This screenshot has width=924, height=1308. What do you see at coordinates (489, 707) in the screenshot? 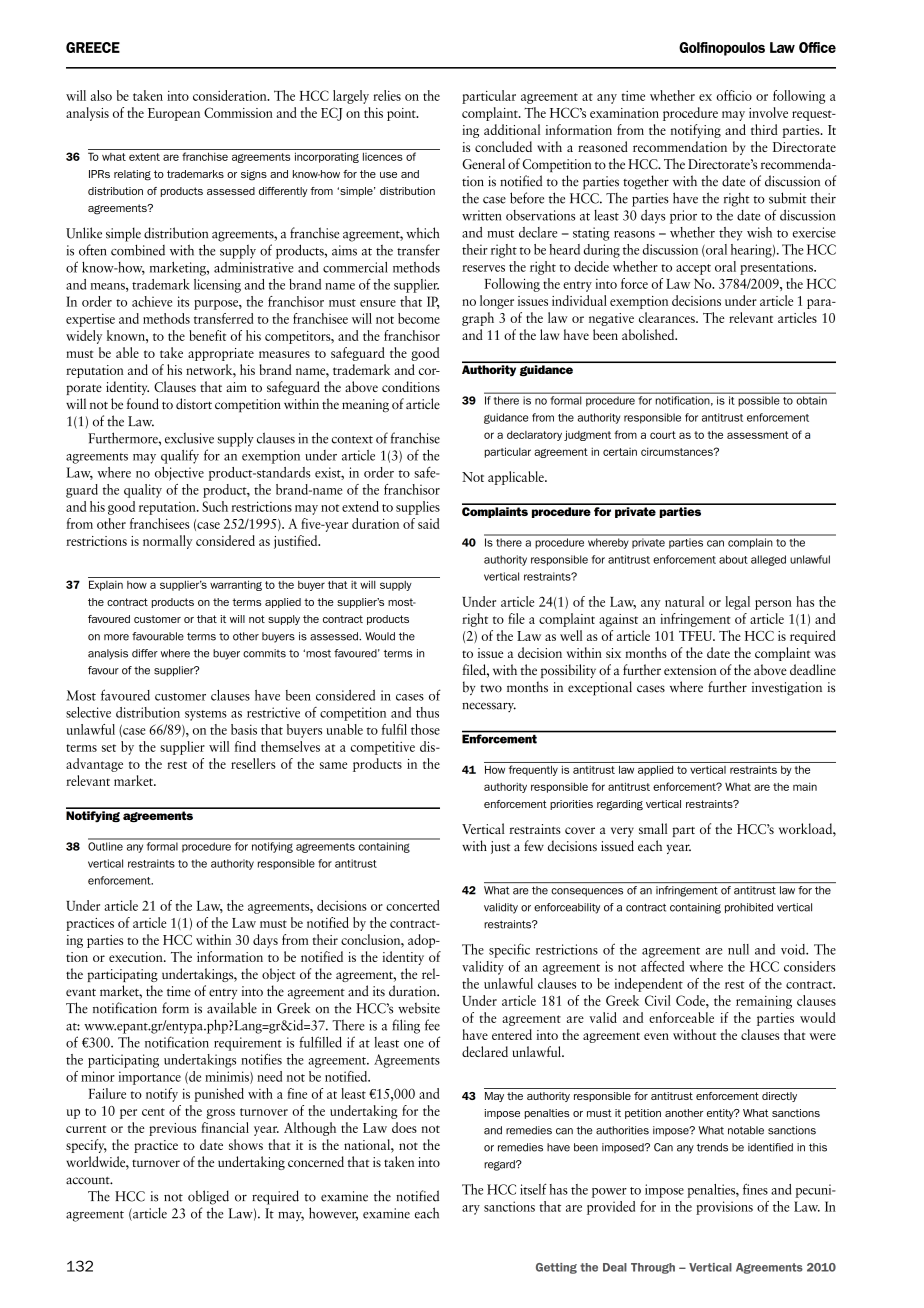
I see `necessary` at bounding box center [489, 707].
